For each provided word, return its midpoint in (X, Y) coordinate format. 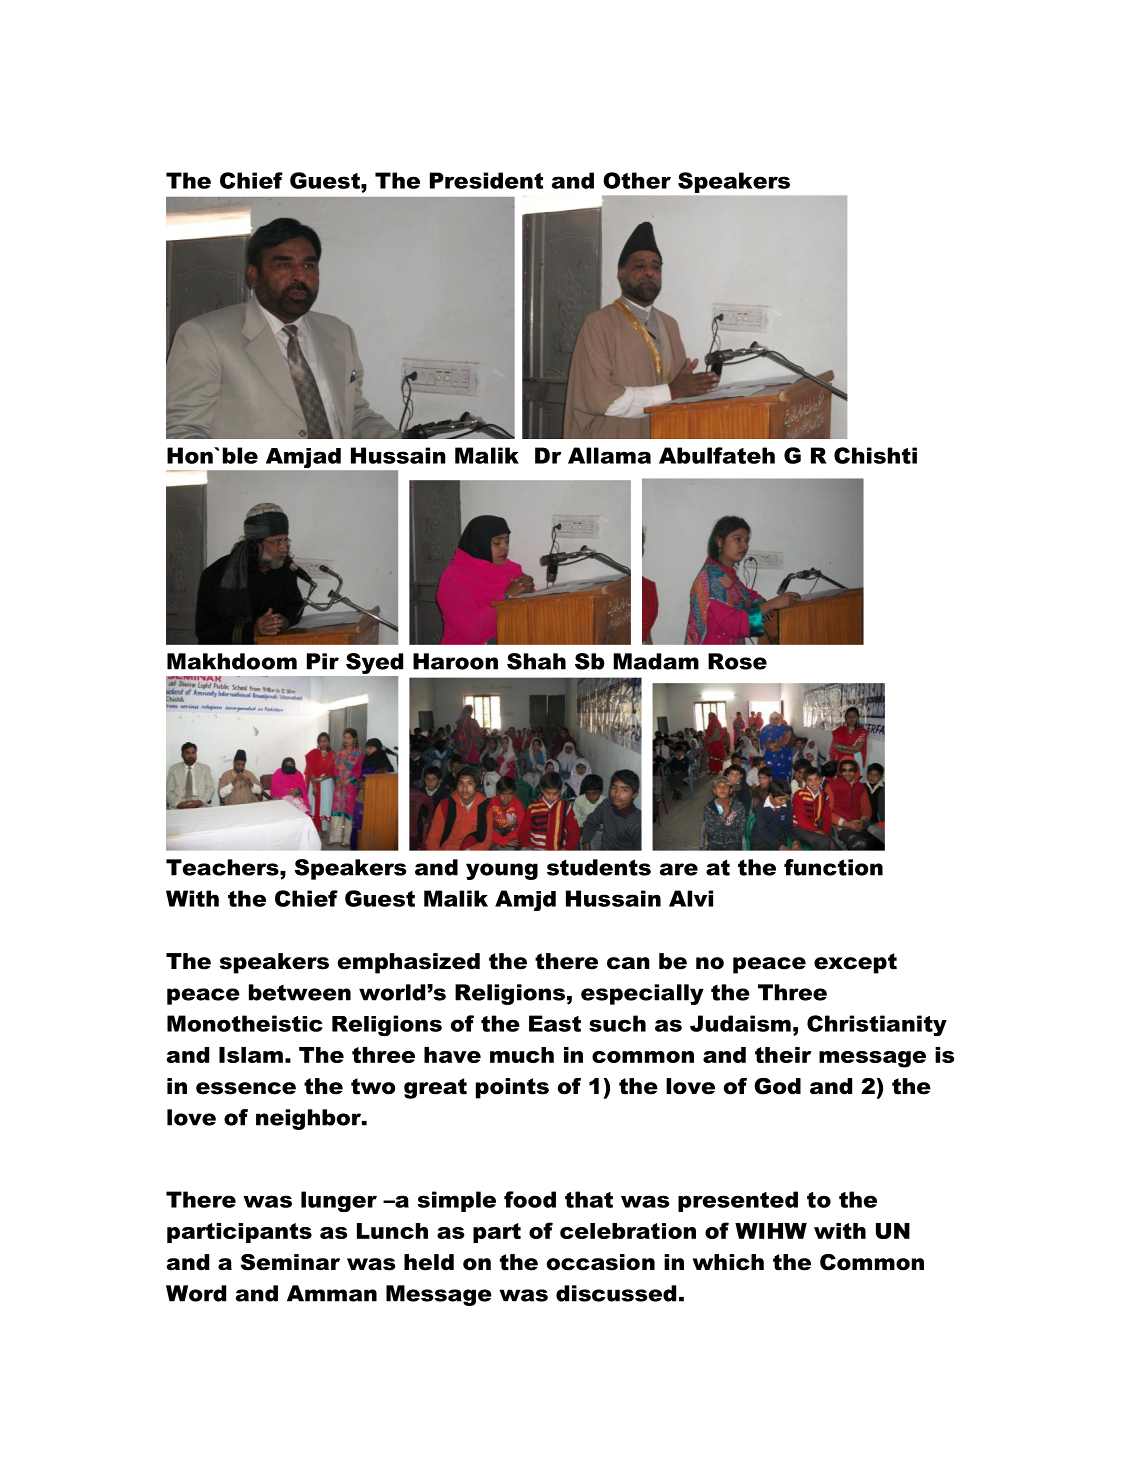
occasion (601, 1262)
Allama (609, 455)
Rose (737, 661)
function (833, 867)
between (300, 992)
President (486, 180)
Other (637, 180)
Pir (323, 661)
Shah (536, 661)
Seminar (290, 1262)
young (502, 871)
